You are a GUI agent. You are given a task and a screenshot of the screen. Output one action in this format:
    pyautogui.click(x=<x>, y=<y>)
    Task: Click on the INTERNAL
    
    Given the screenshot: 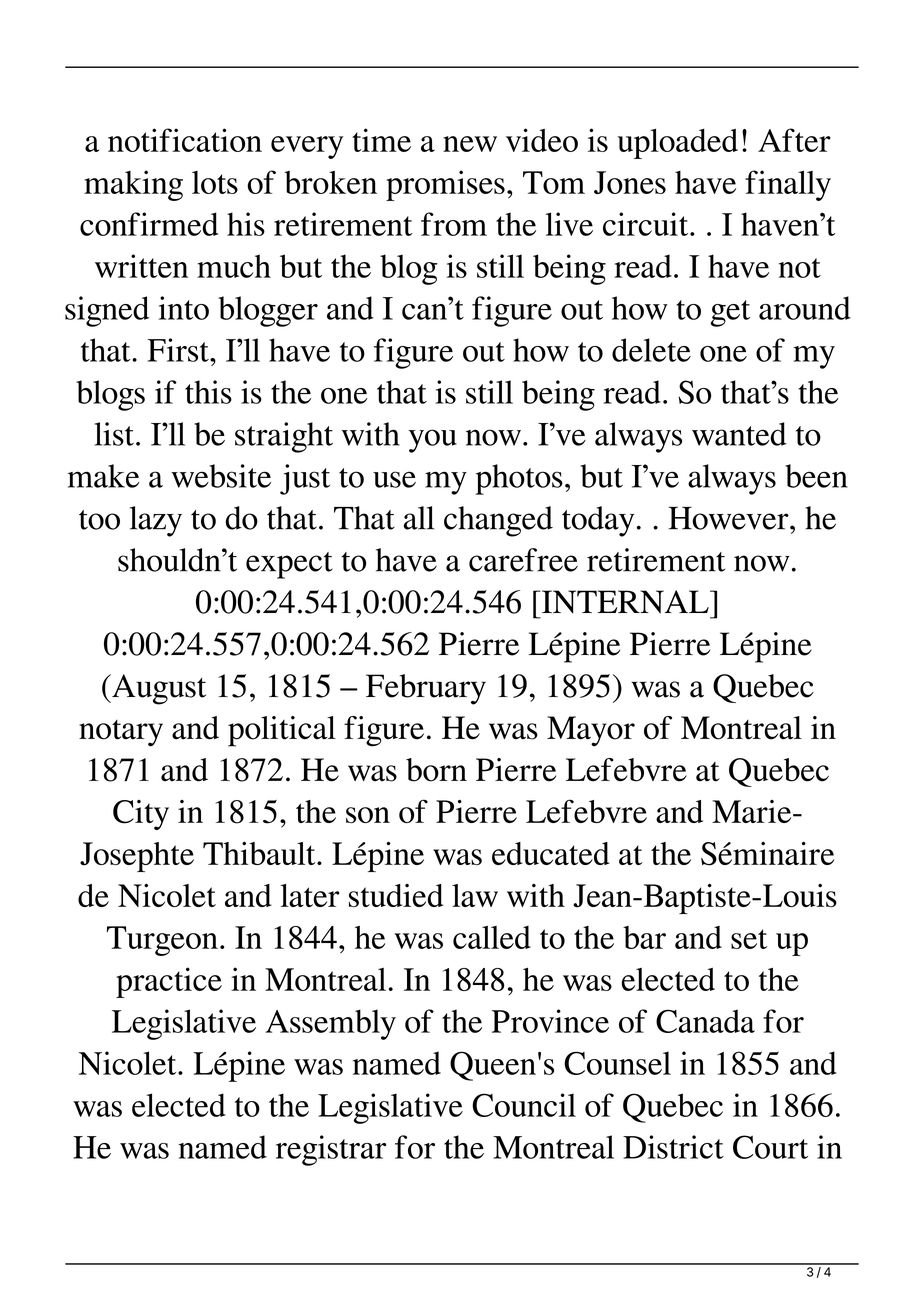 What is the action you would take?
    pyautogui.click(x=625, y=602)
